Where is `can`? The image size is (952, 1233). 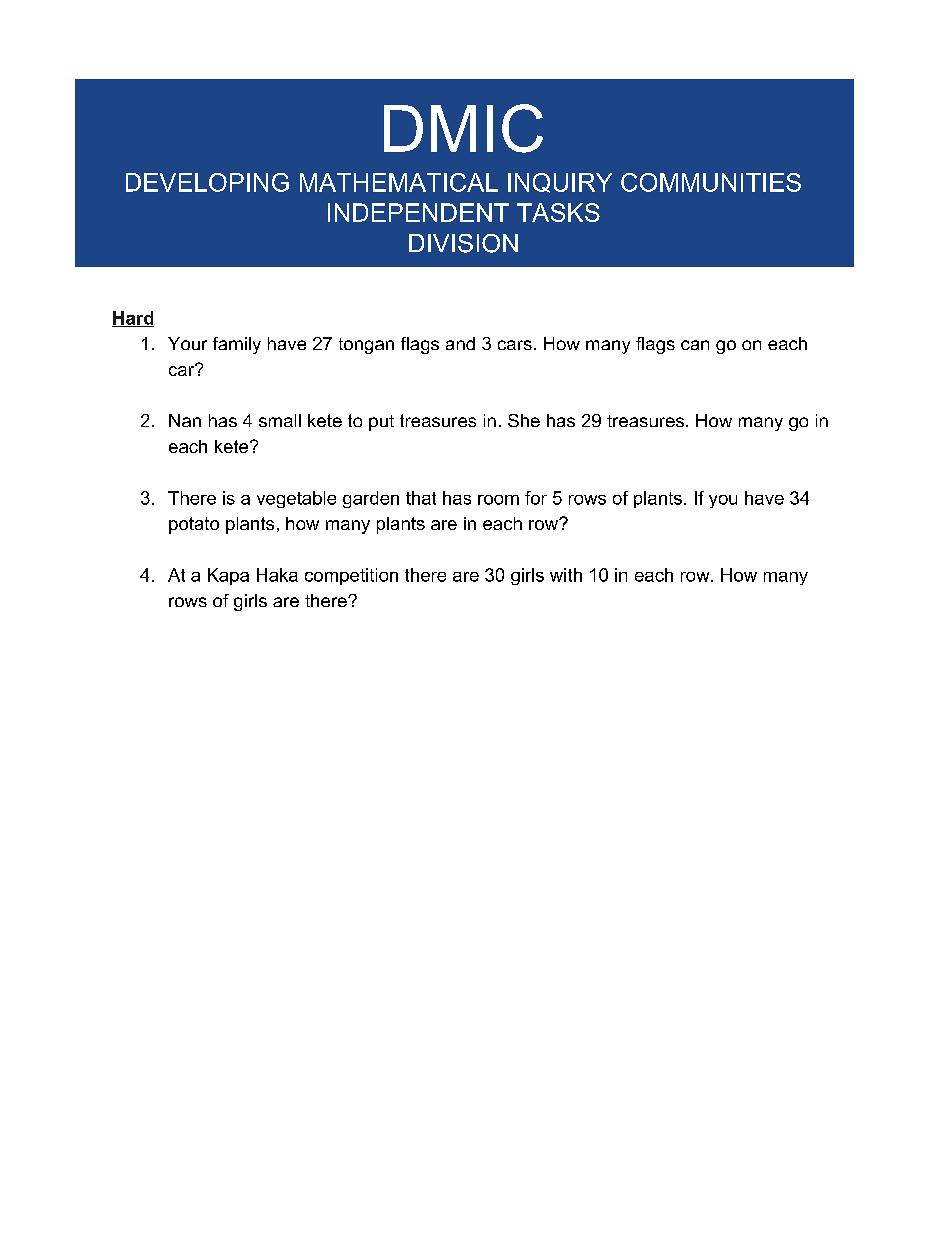
can is located at coordinates (695, 345).
